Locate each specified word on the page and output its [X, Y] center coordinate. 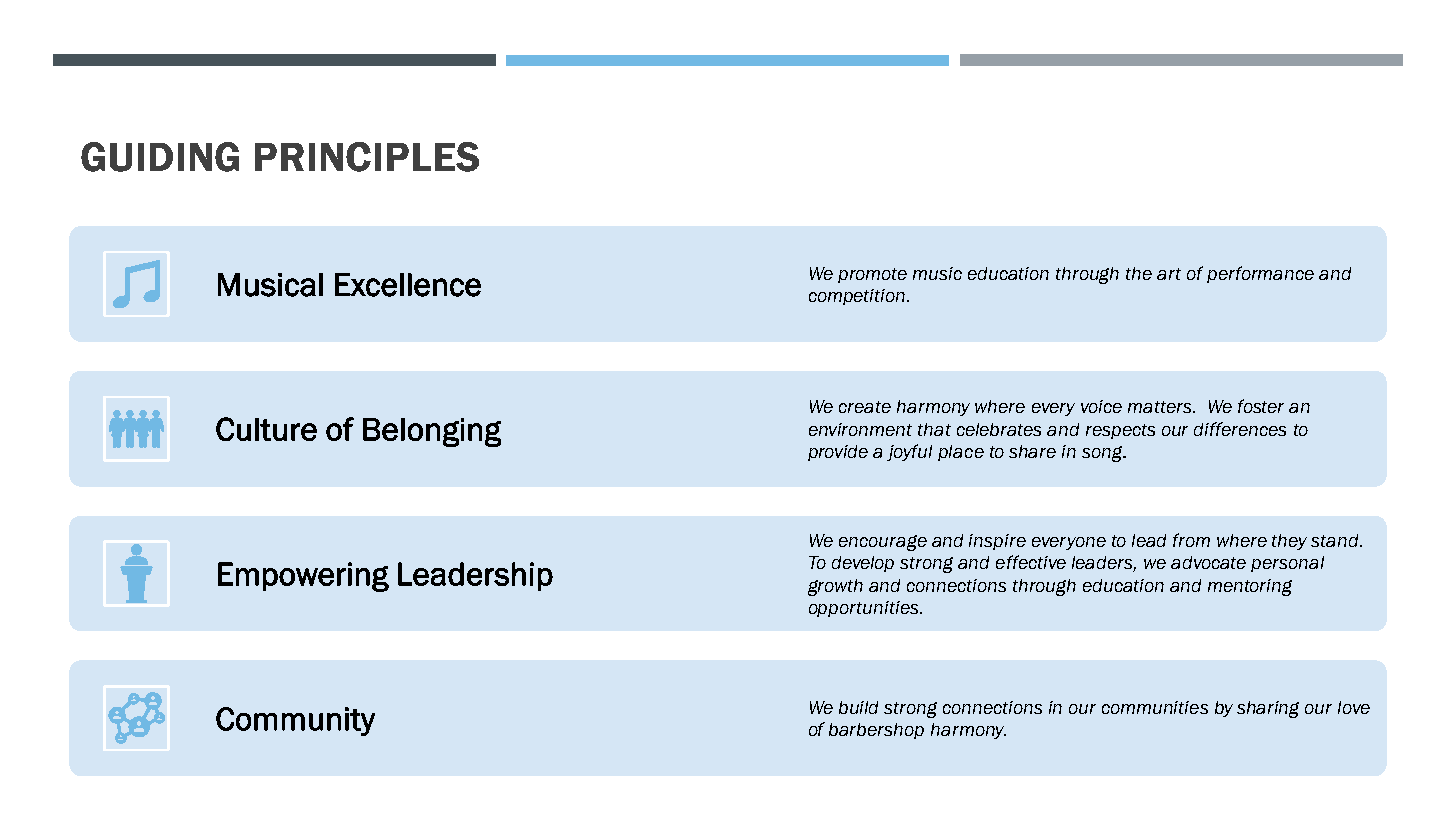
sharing [1268, 709]
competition [857, 297]
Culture [266, 429]
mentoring [1250, 587]
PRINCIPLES [367, 157]
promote [872, 275]
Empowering [303, 577]
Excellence [408, 285]
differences [1240, 429]
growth [835, 587]
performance [1260, 274]
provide [838, 453]
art [1169, 274]
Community [295, 721]
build [858, 707]
